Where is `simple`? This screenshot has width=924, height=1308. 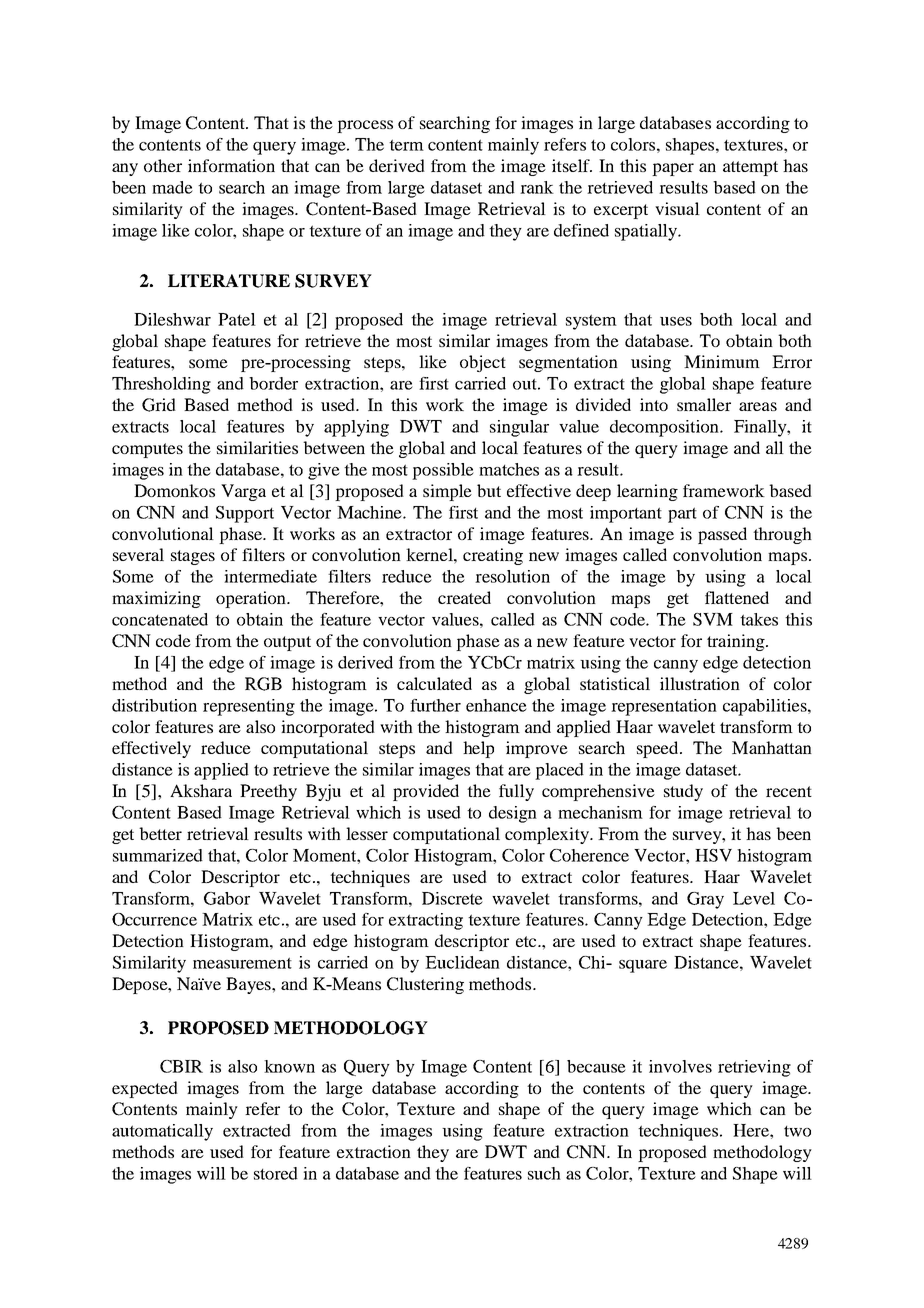
simple is located at coordinates (447, 492).
